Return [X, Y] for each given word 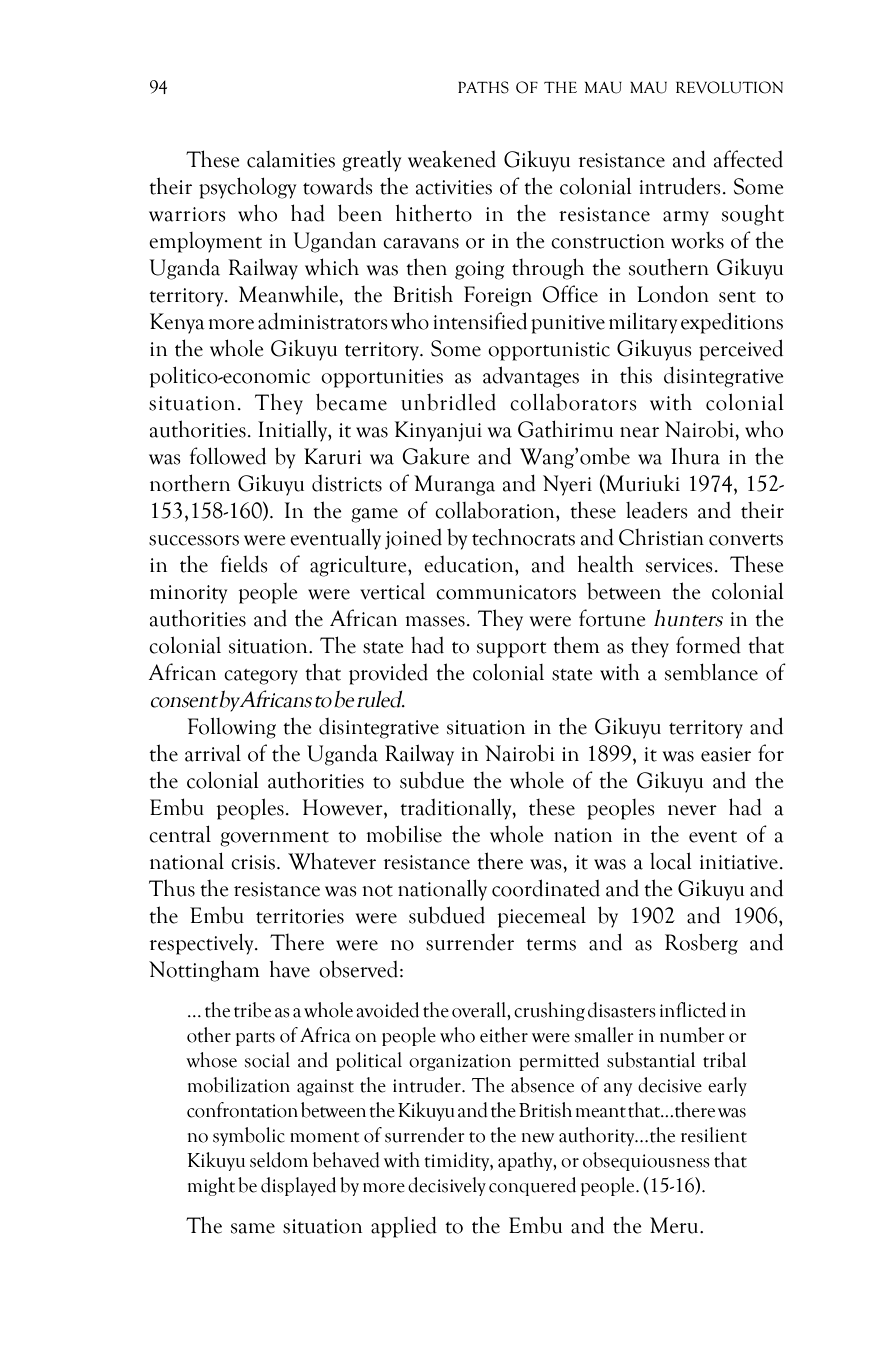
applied [404, 1227]
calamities [291, 159]
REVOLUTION [729, 87]
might [211, 1186]
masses [435, 621]
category [261, 677]
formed [708, 645]
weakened [452, 159]
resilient [714, 1135]
